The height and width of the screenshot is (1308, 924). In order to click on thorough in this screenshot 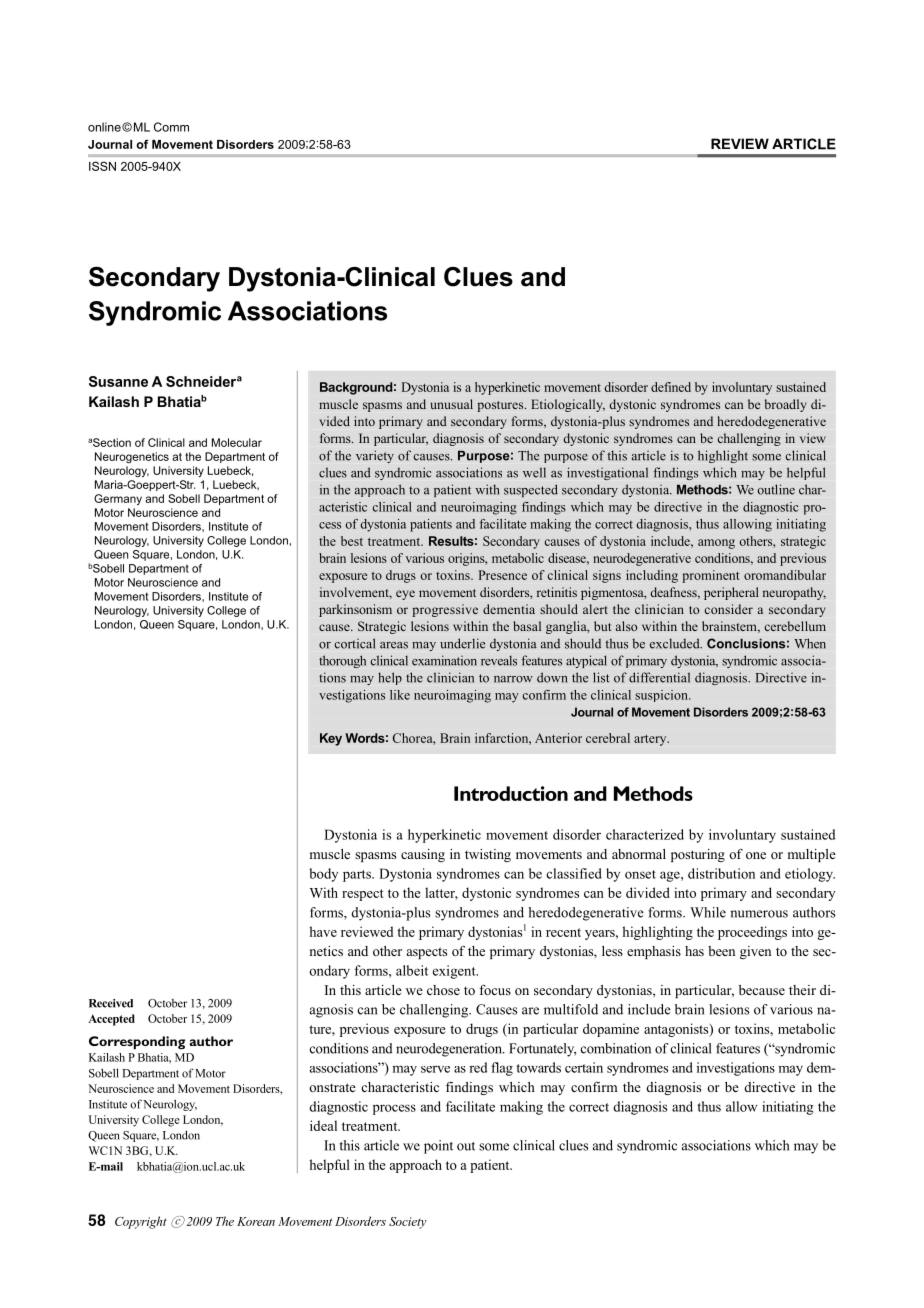, I will do `click(342, 661)`.
